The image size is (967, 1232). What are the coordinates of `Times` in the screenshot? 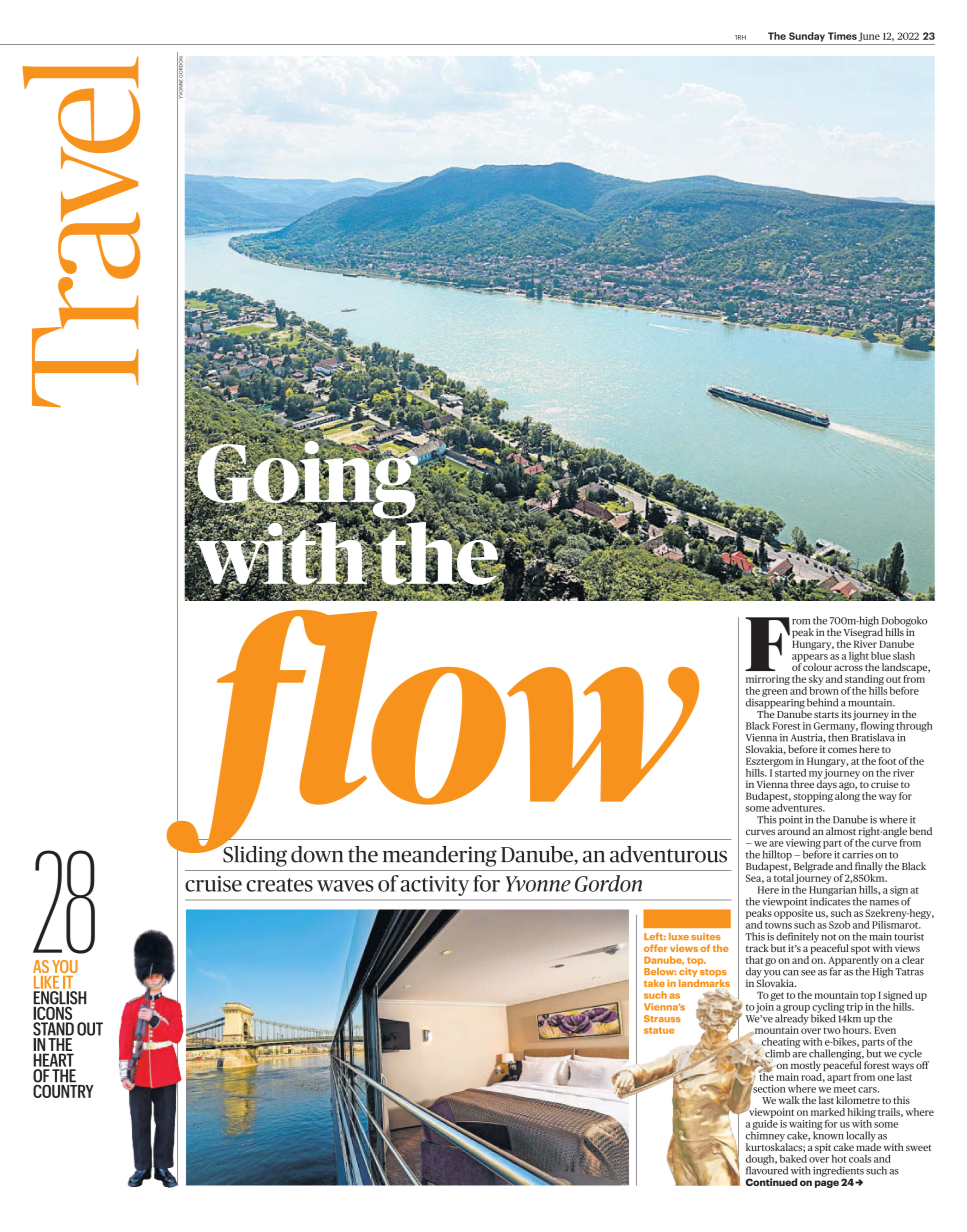 It's located at (842, 36).
